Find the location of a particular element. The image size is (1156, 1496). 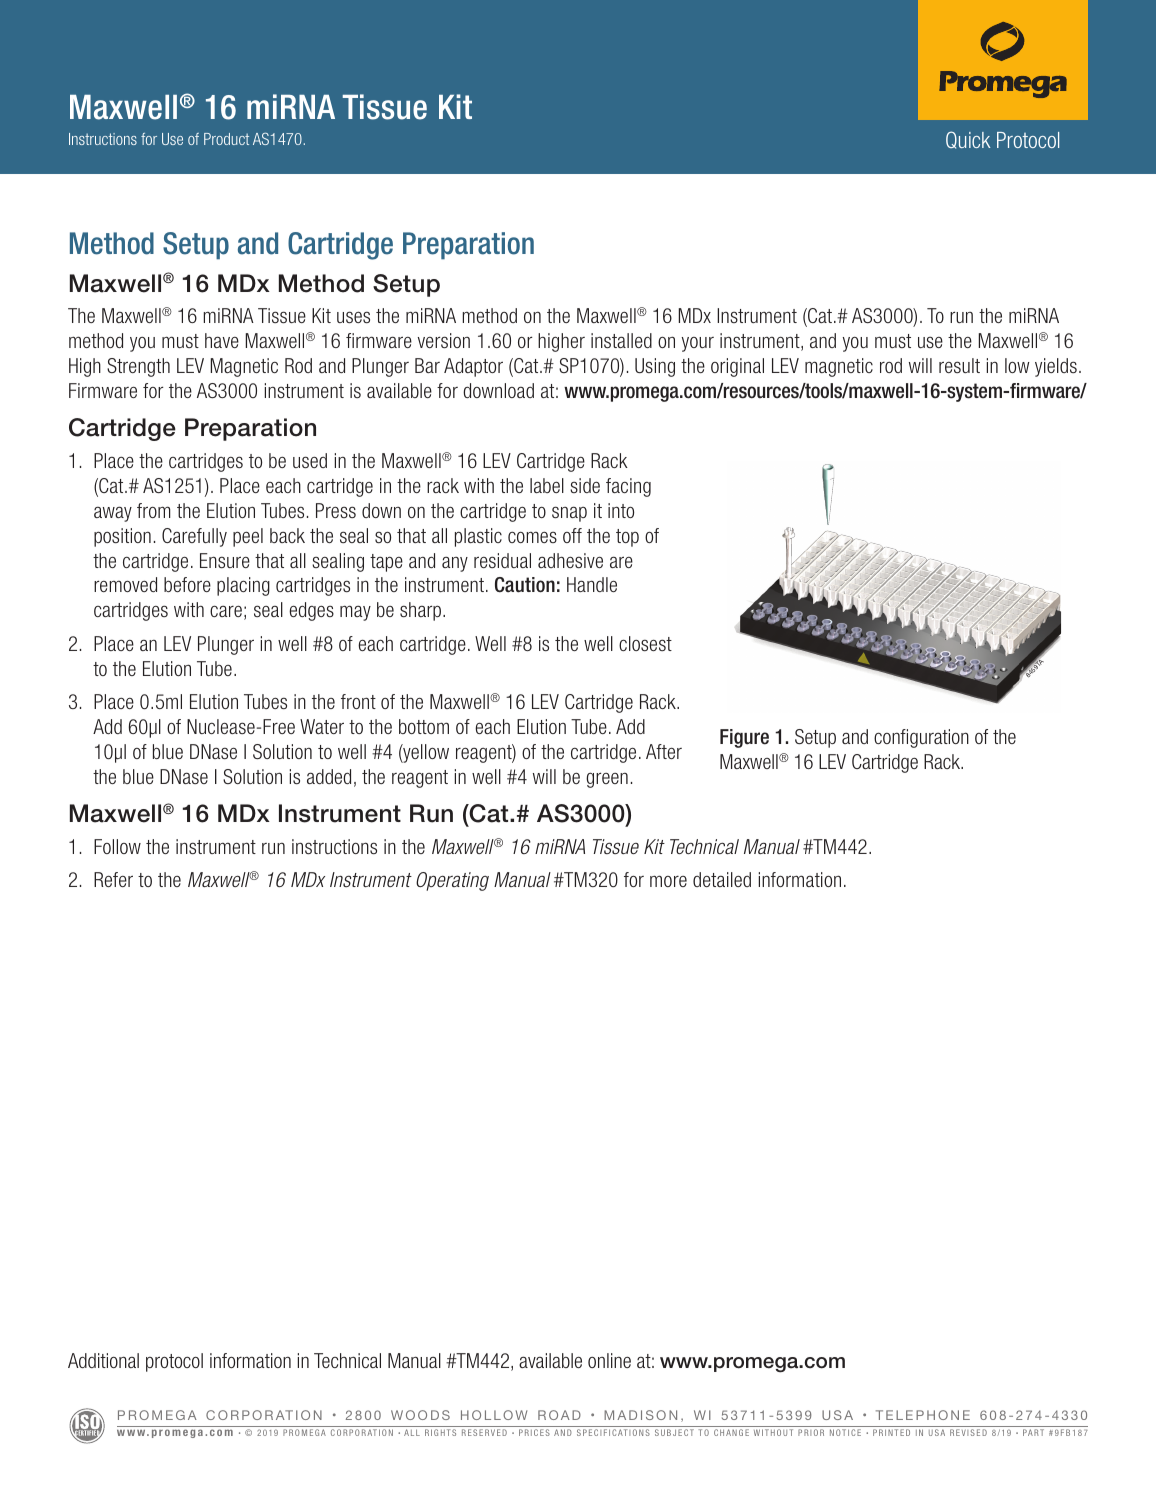

configuration is located at coordinates (921, 738).
